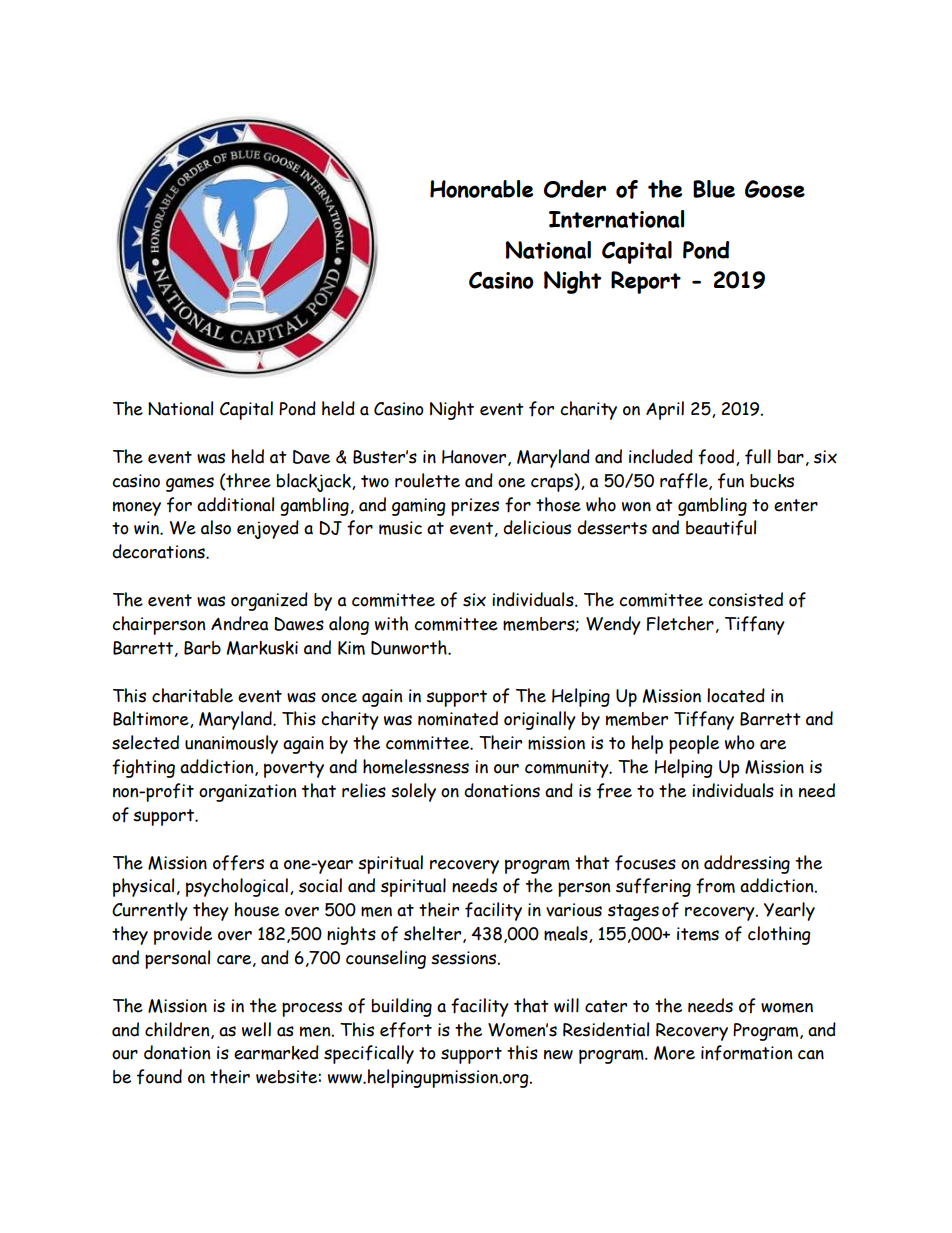  Describe the element at coordinates (575, 189) in the image. I see `Order` at that location.
